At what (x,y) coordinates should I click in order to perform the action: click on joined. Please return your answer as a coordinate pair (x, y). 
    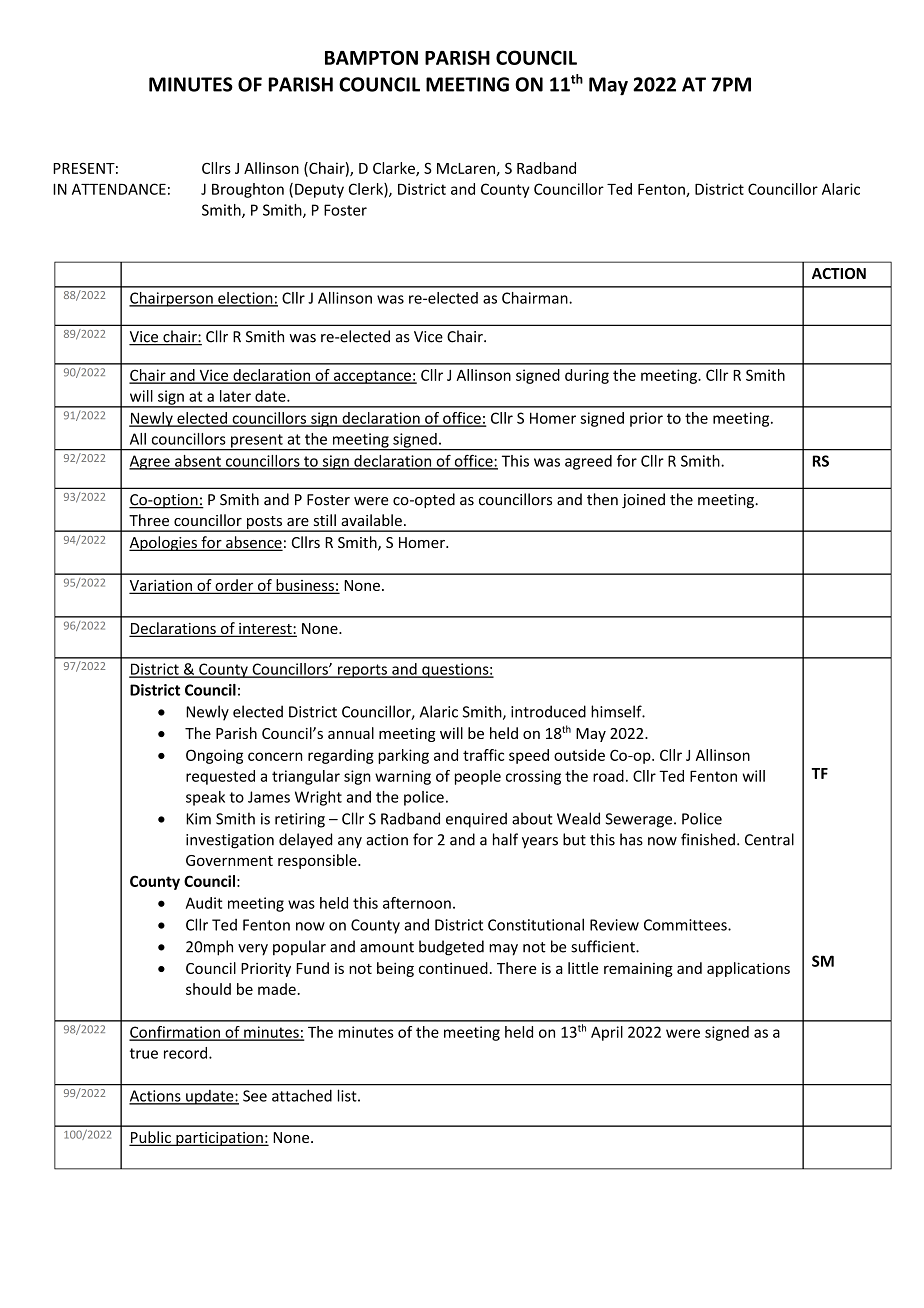
    Looking at the image, I should click on (643, 500).
